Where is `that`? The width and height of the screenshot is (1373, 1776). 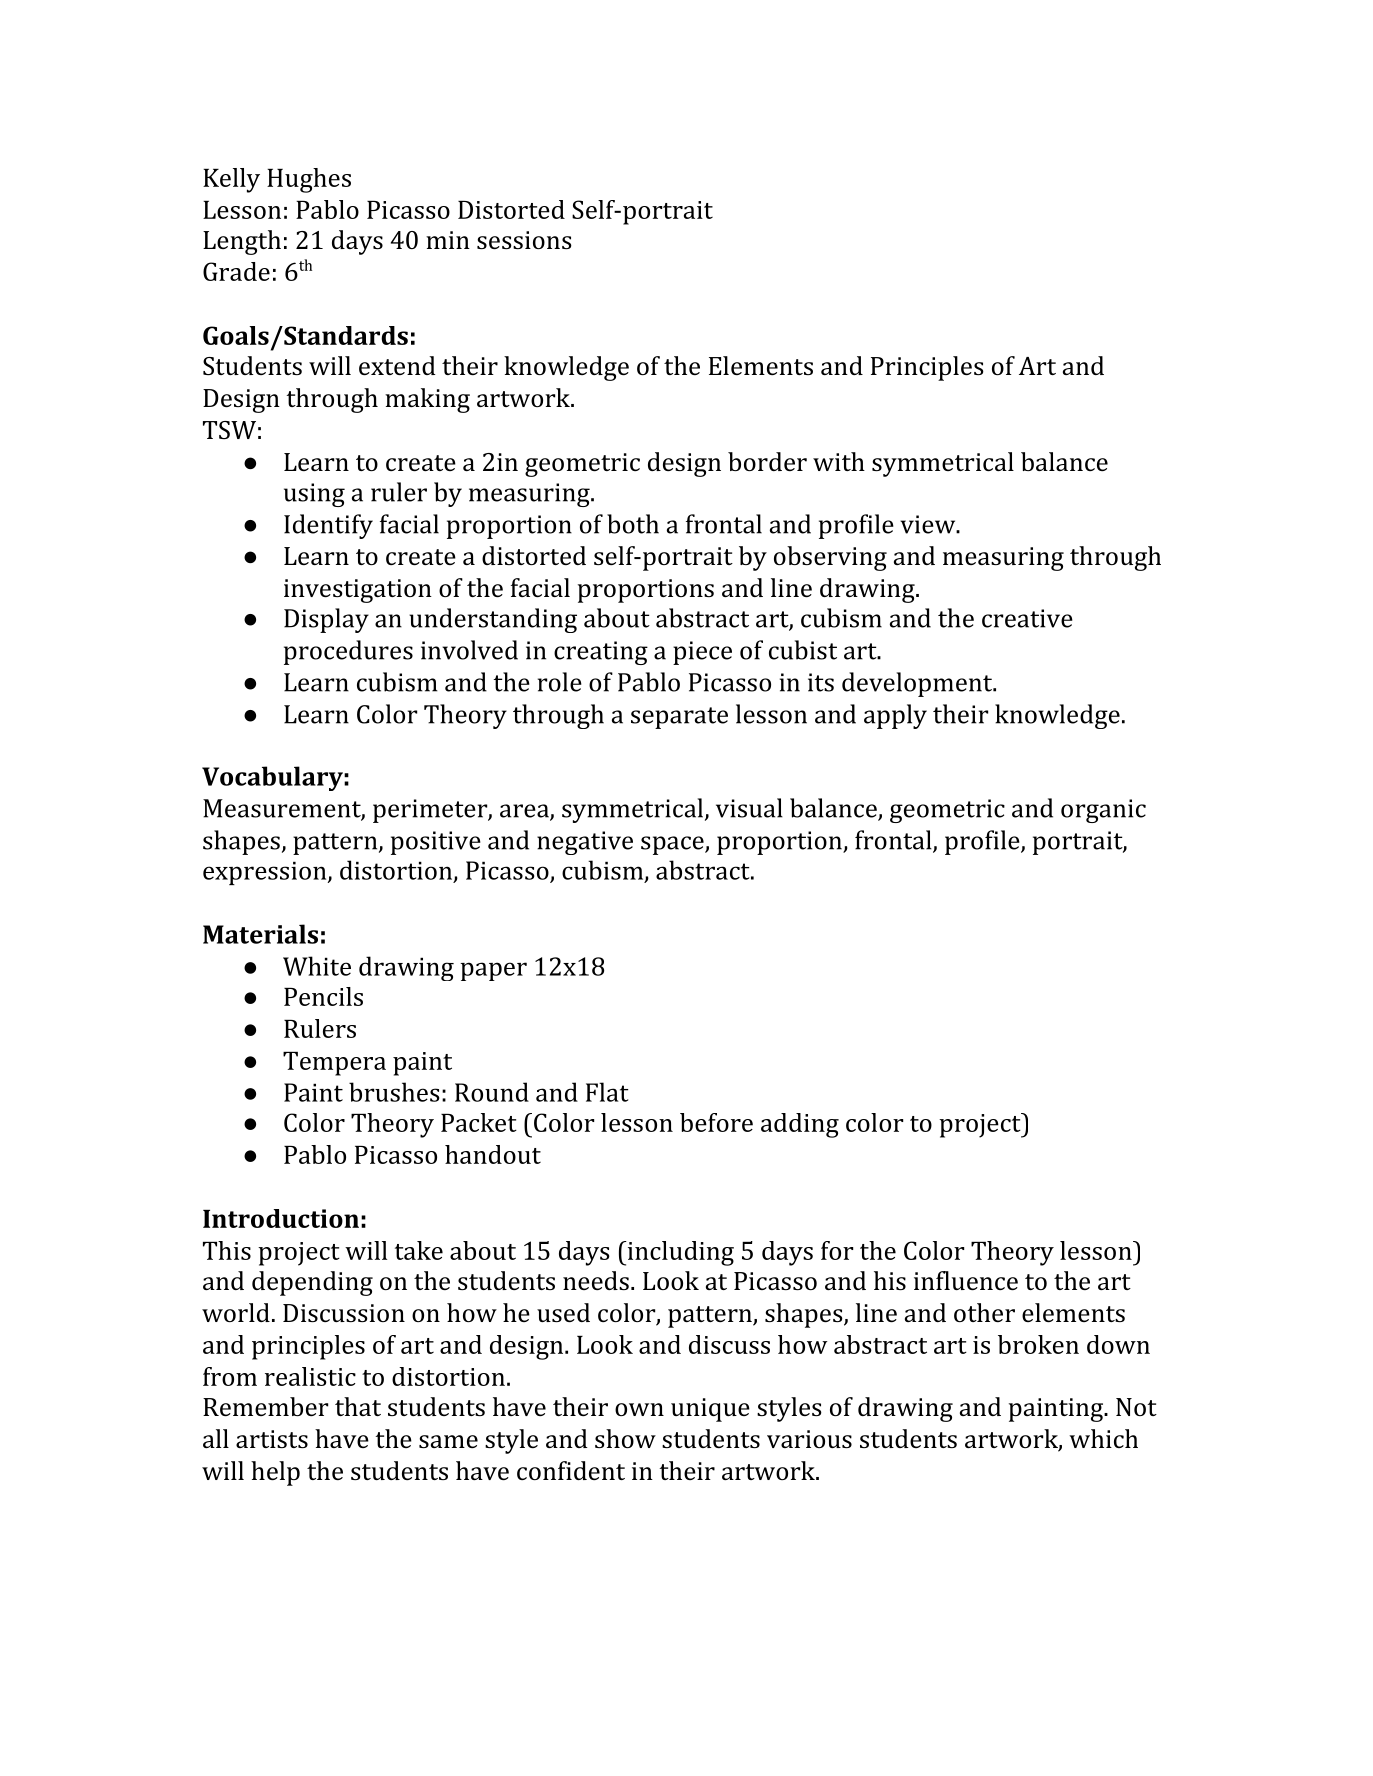
that is located at coordinates (358, 1406).
